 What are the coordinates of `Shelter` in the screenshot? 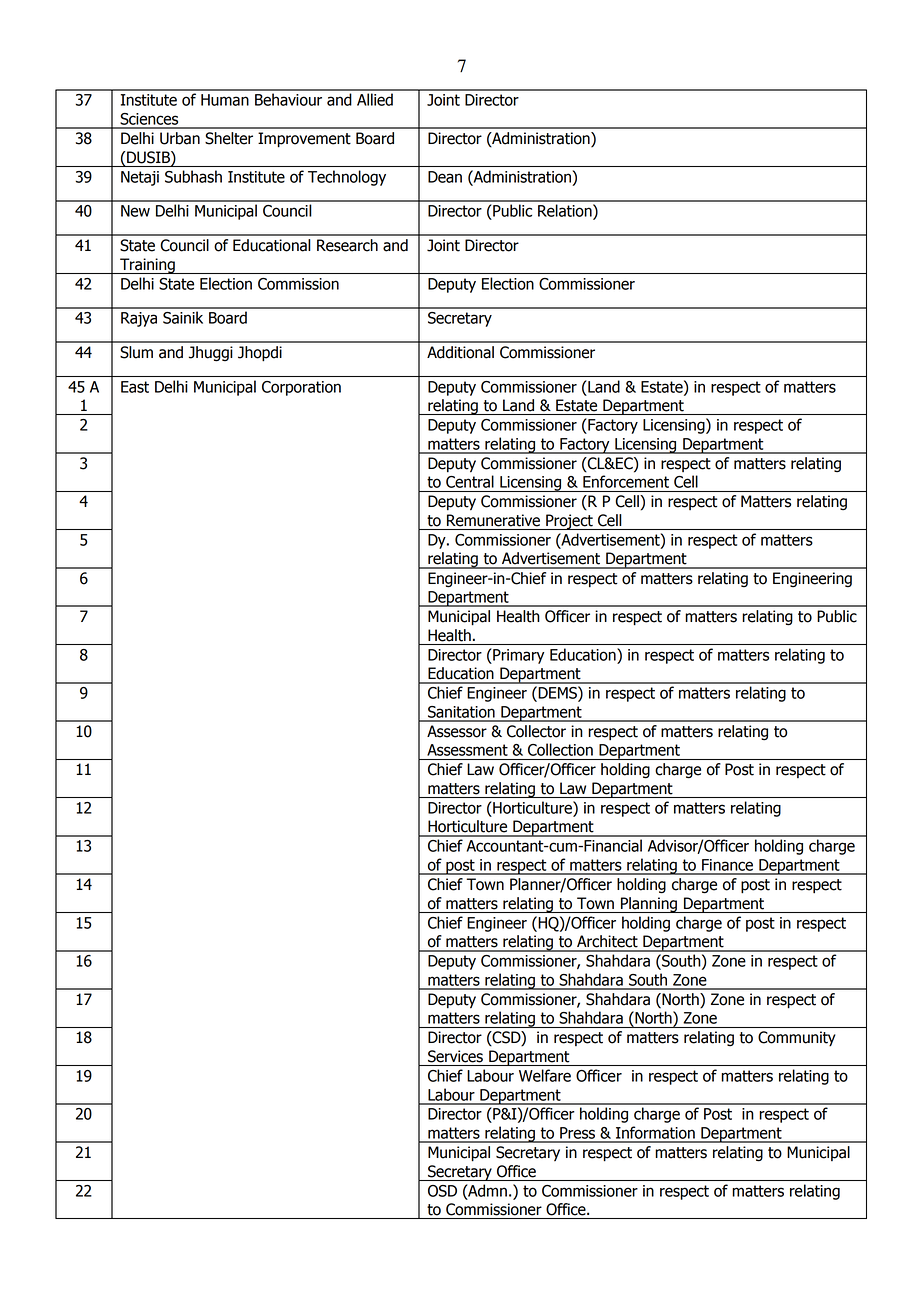 It's located at (229, 138).
